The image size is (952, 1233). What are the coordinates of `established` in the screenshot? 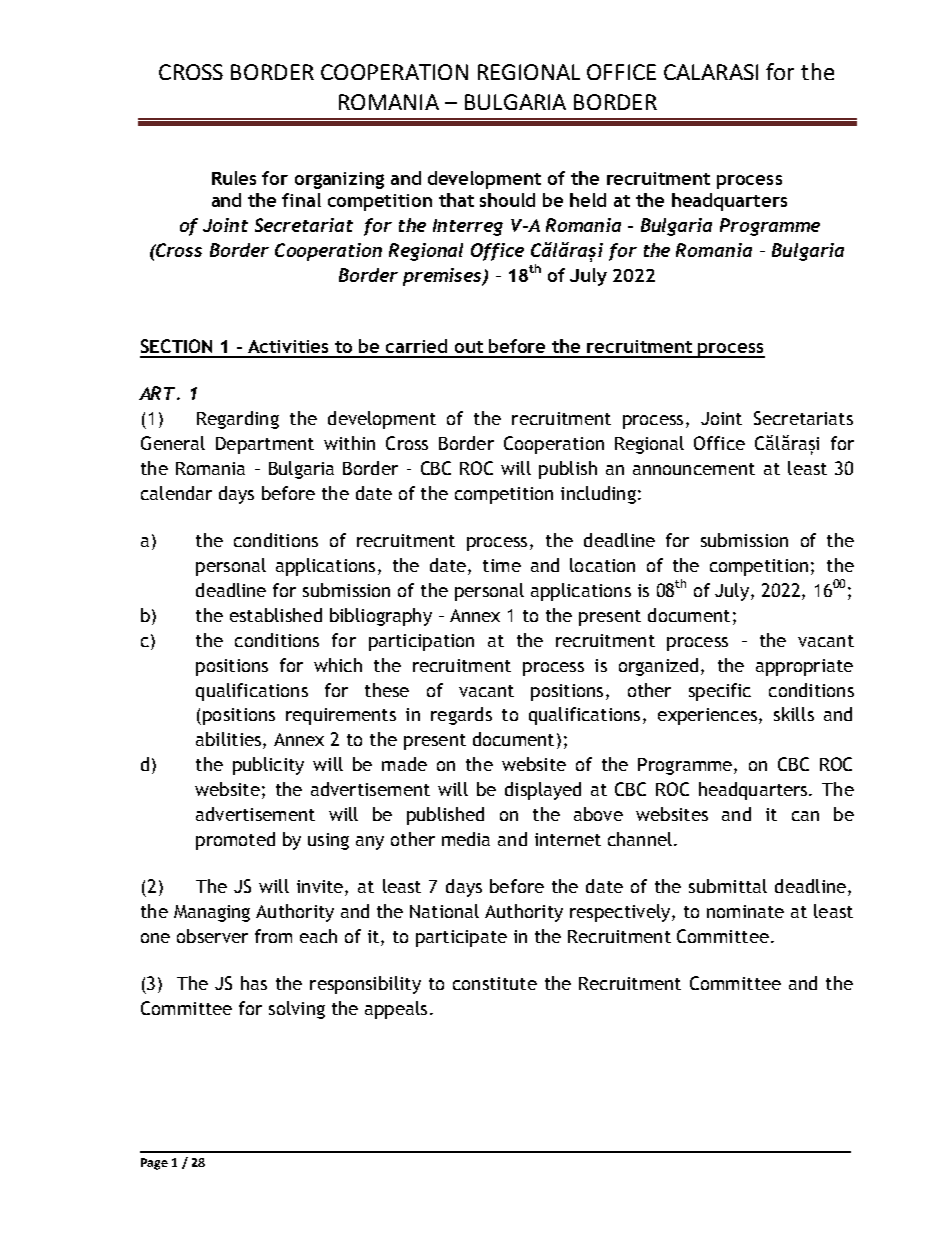 It's located at (276, 615).
